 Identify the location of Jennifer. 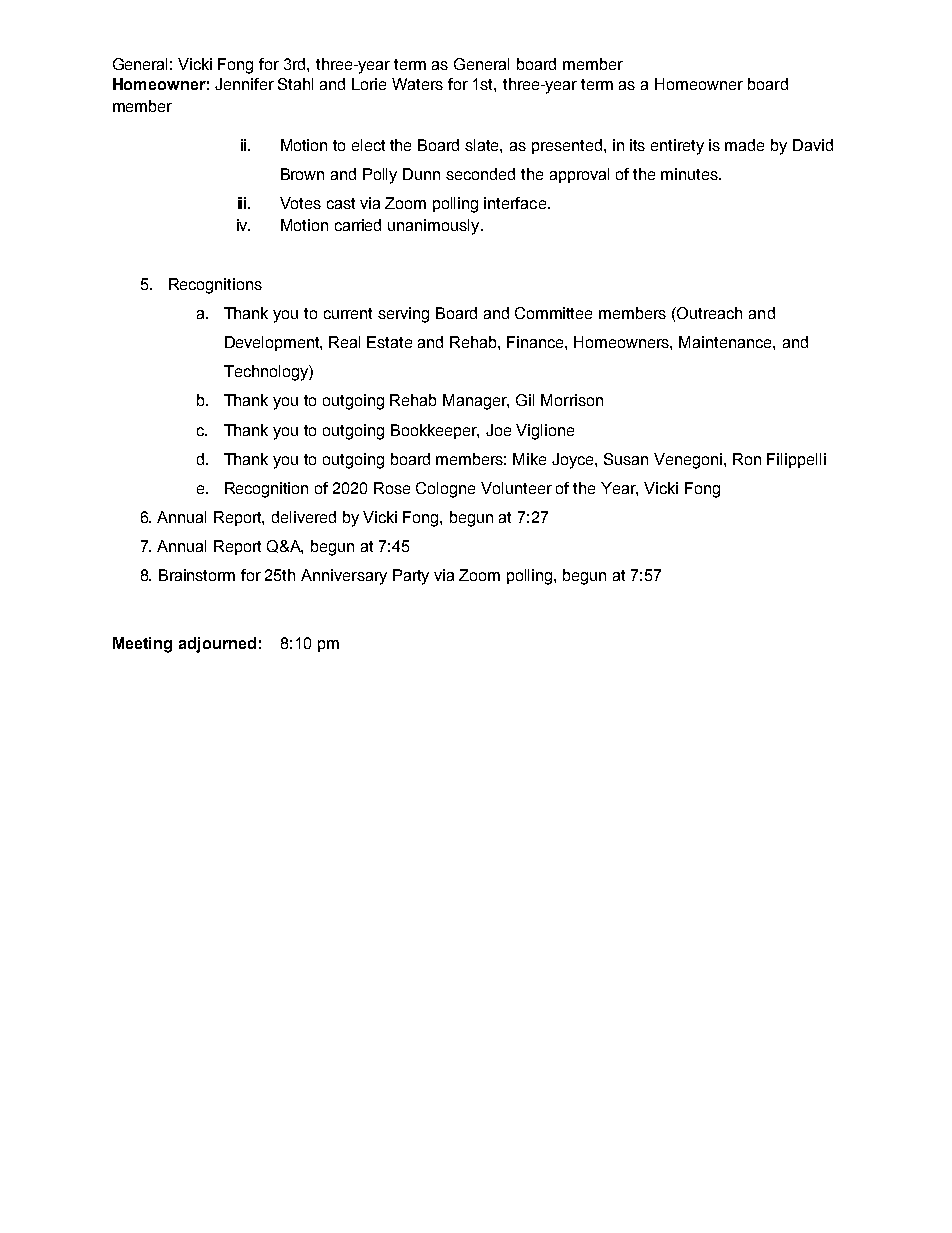
(244, 84).
